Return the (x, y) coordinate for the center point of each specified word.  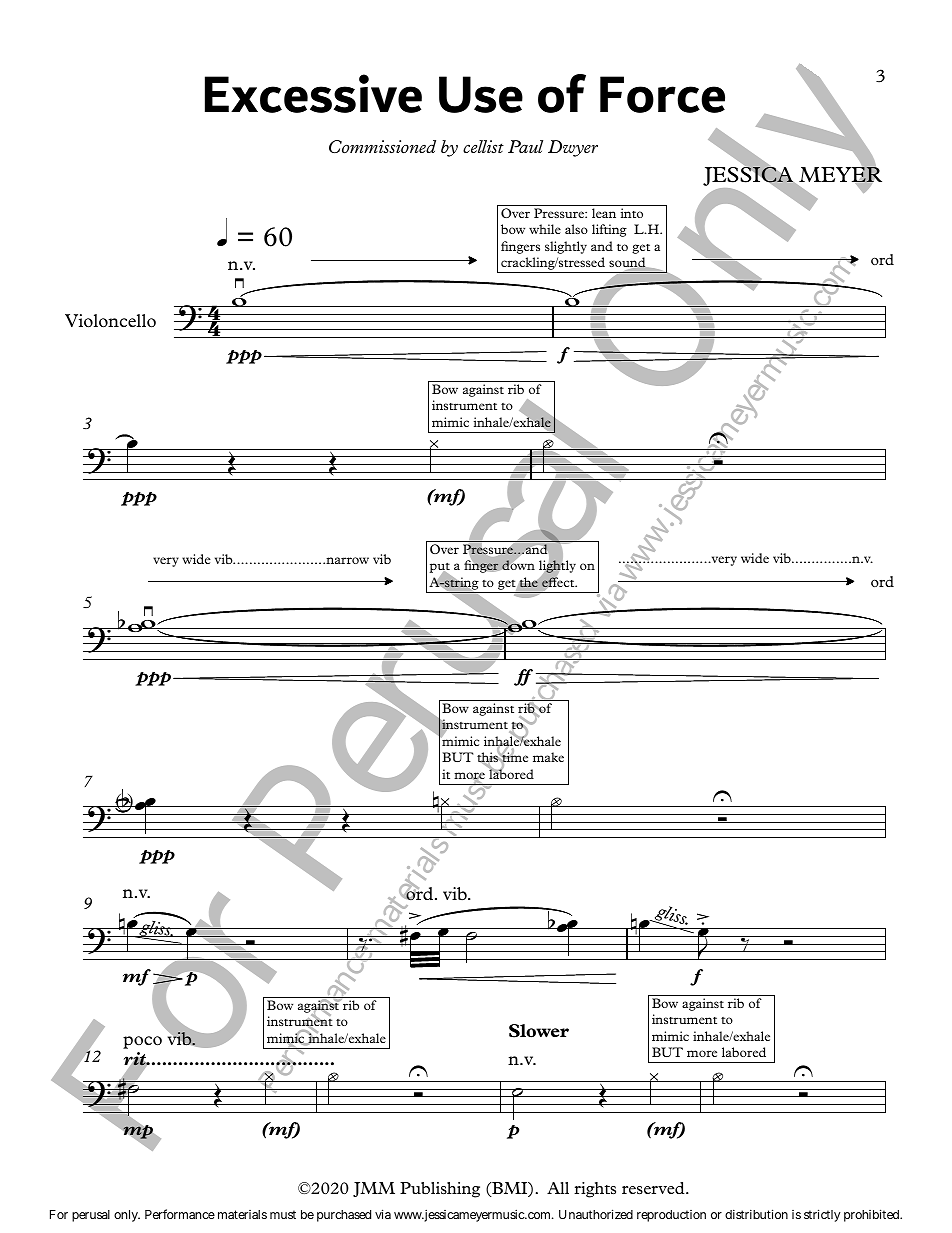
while (545, 229)
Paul (525, 146)
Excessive (313, 93)
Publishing (440, 1190)
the (529, 582)
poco (142, 1042)
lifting (609, 230)
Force (662, 94)
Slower (539, 1031)
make (548, 757)
